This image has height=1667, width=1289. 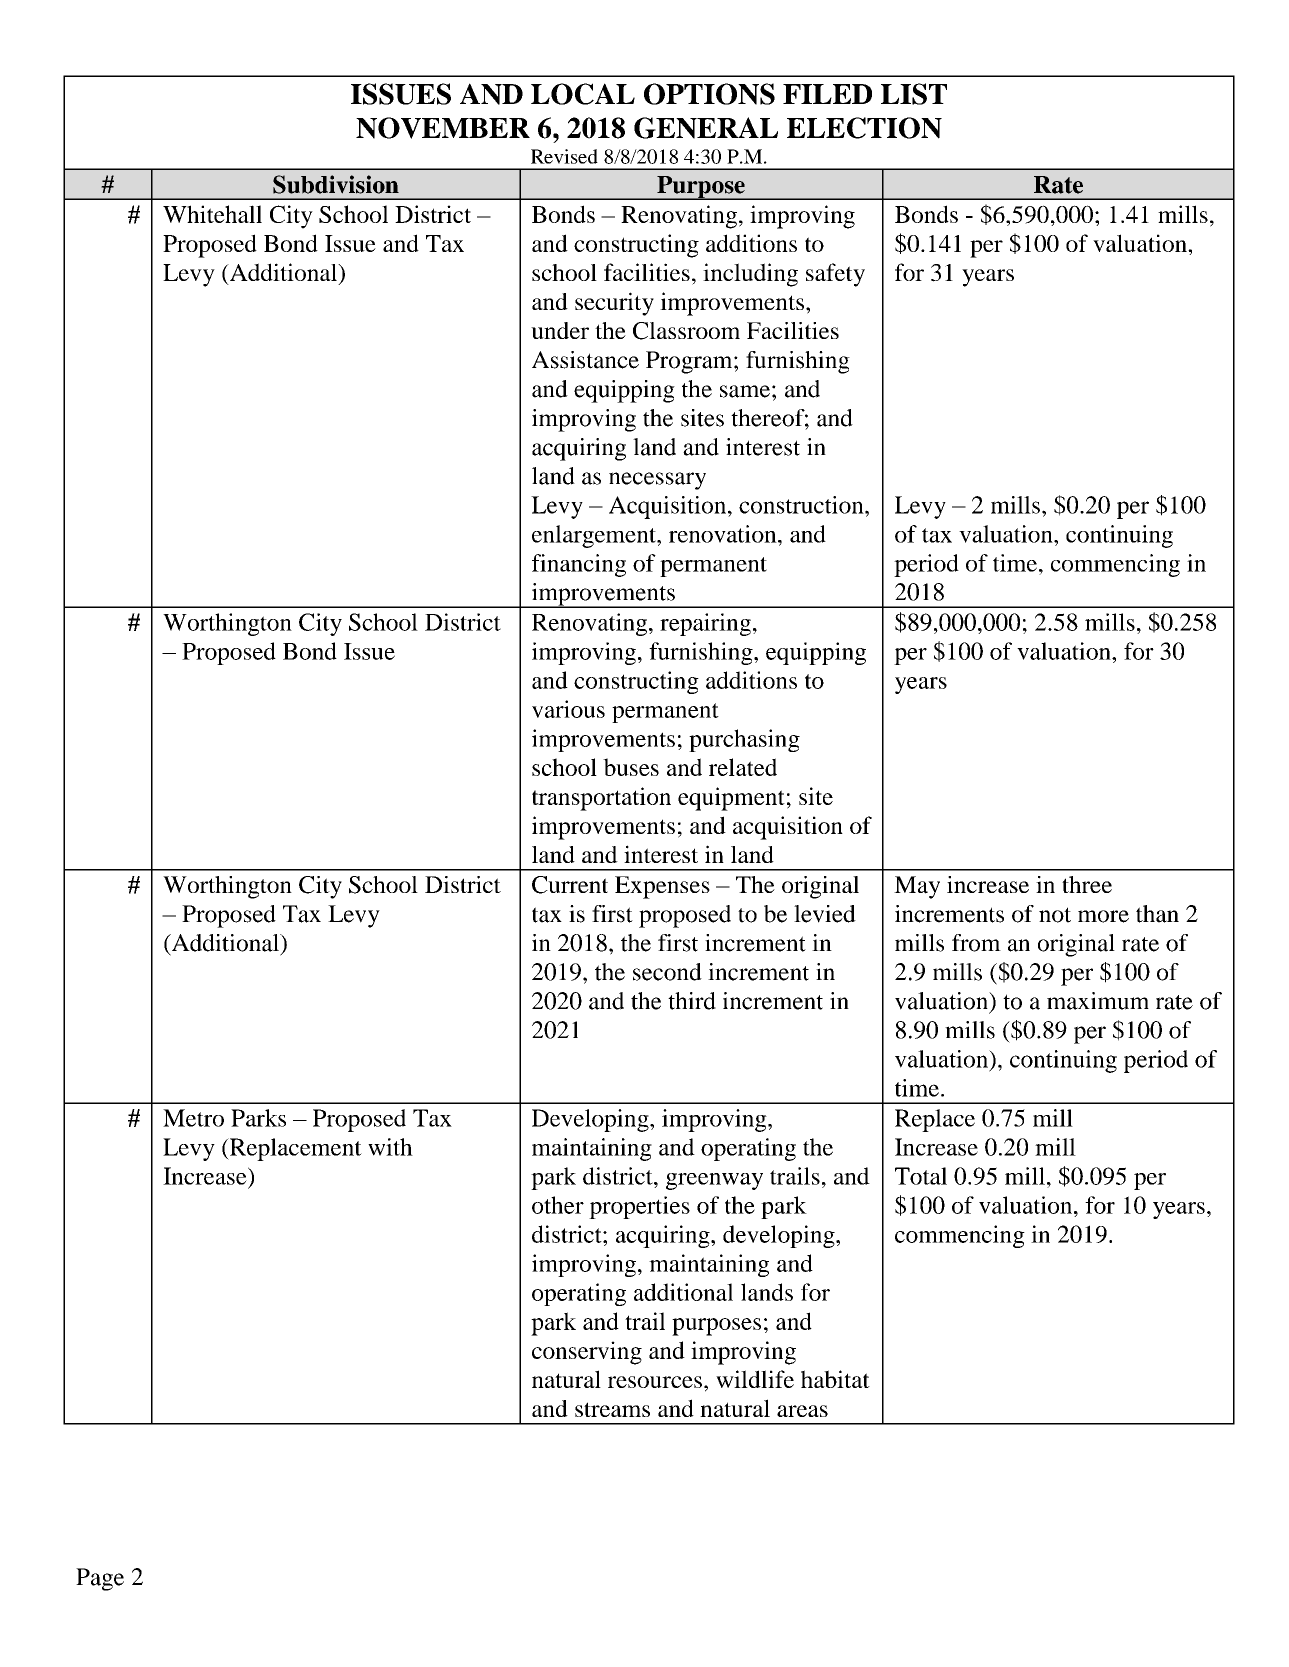 What do you see at coordinates (914, 94) in the image?
I see `LIST` at bounding box center [914, 94].
